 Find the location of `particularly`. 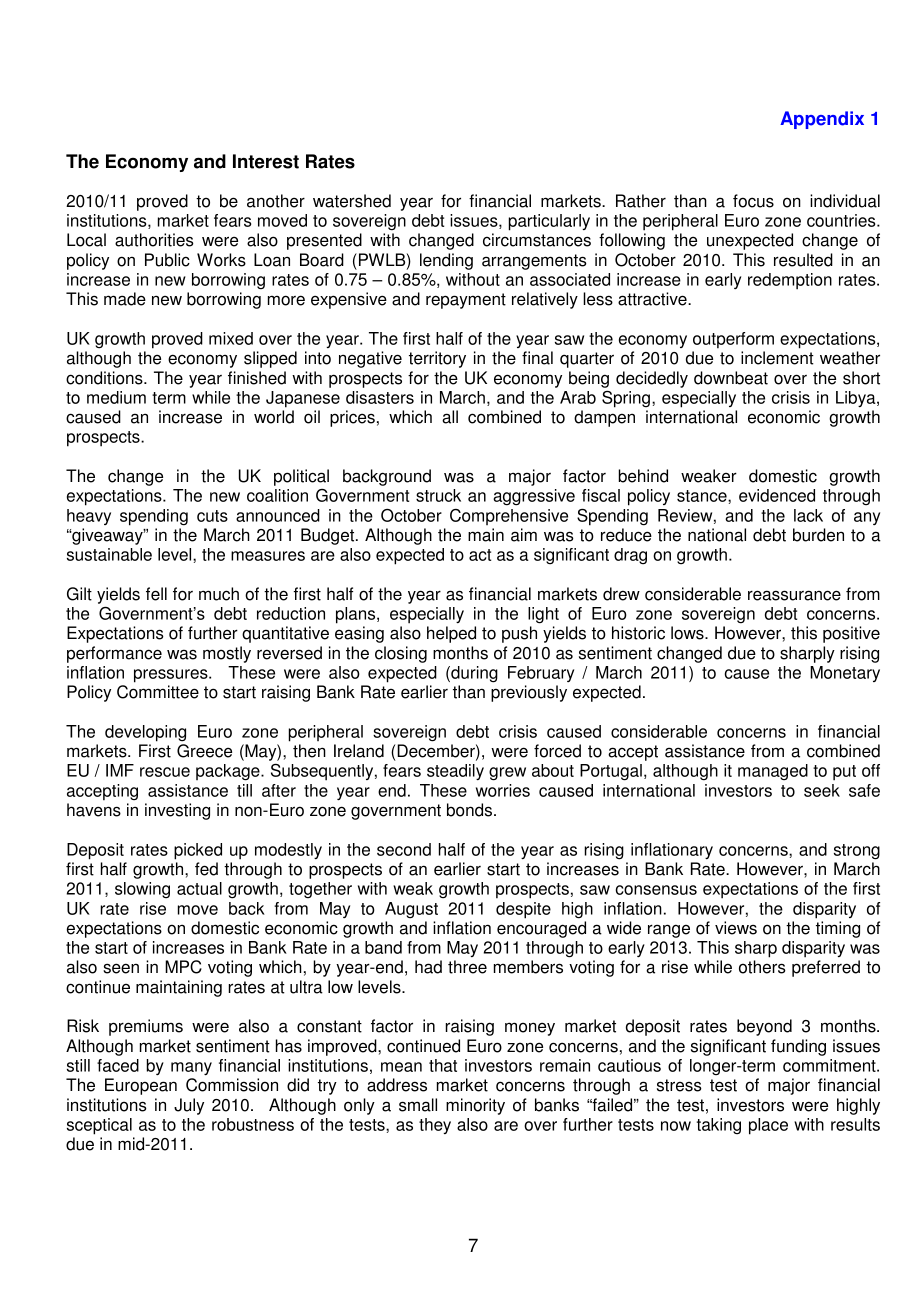

particularly is located at coordinates (549, 222).
